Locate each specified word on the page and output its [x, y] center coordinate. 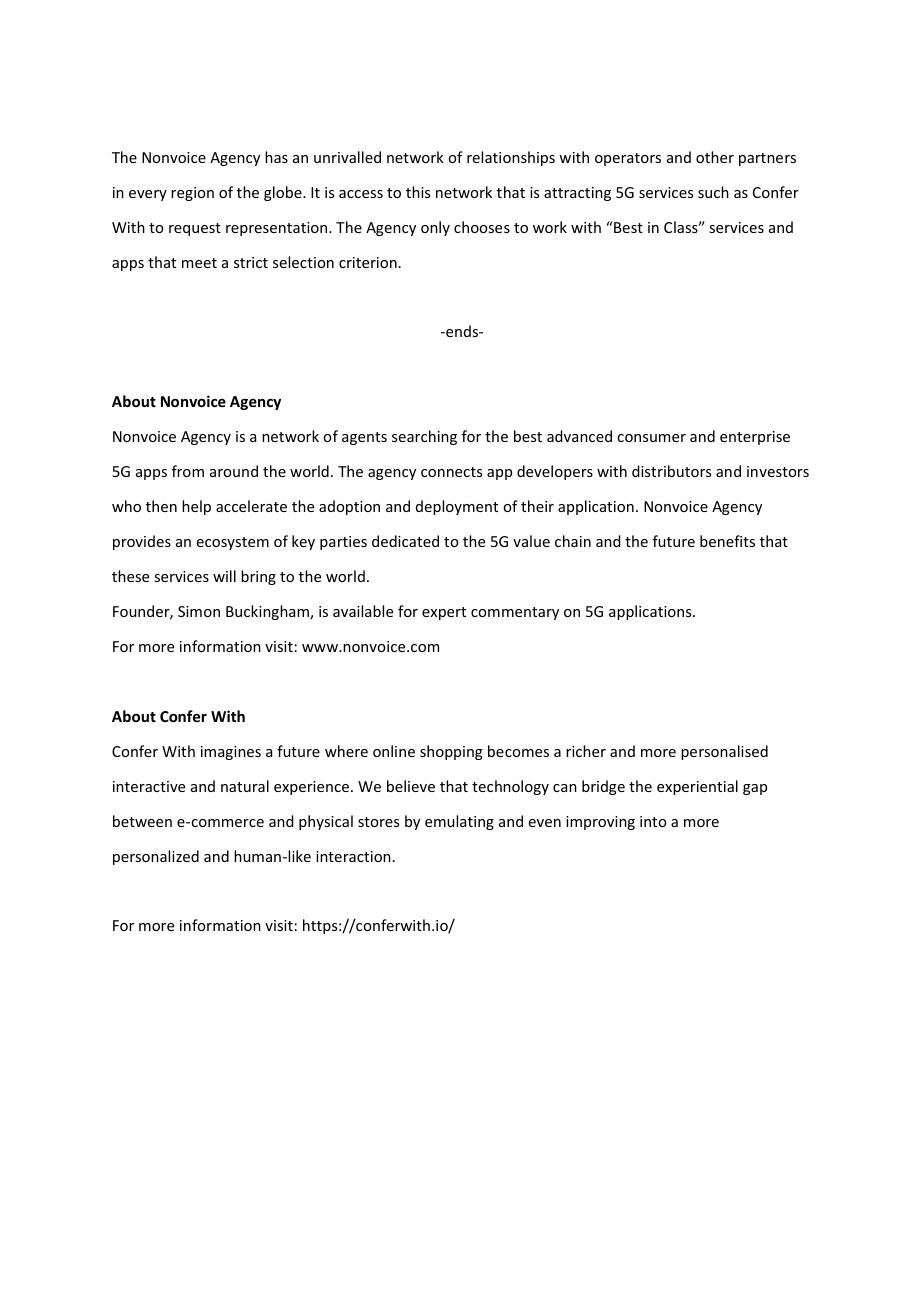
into [653, 821]
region [192, 194]
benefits [727, 541]
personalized [156, 857]
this [418, 192]
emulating [459, 822]
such [713, 192]
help [196, 507]
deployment [457, 507]
